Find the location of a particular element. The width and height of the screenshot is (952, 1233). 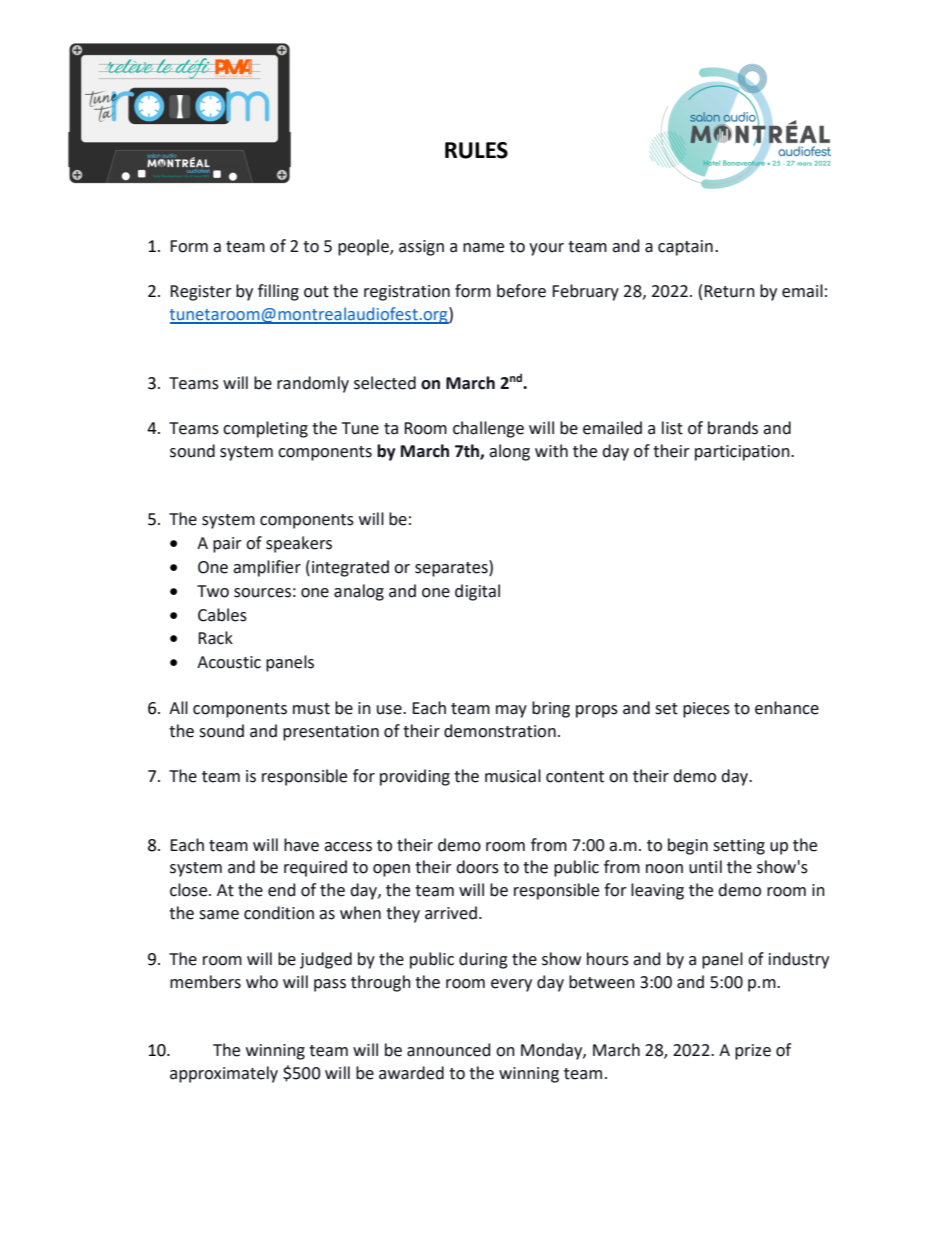

challenge is located at coordinates (488, 429).
